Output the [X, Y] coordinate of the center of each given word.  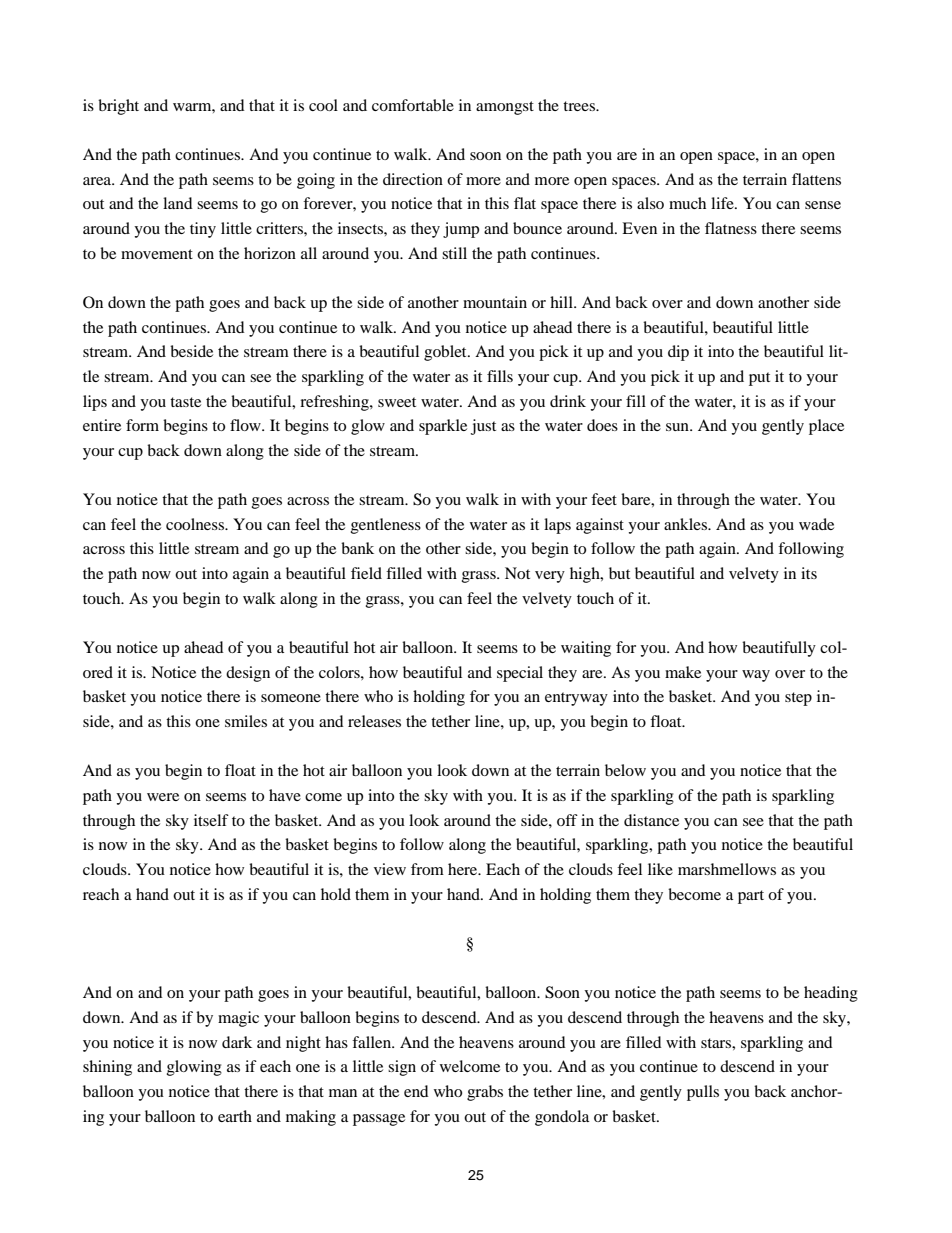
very [550, 577]
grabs [485, 1093]
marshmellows [727, 869]
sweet [397, 402]
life [723, 203]
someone [291, 698]
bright [118, 107]
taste [185, 402]
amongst [505, 108]
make [683, 672]
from [427, 869]
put [759, 379]
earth [235, 1116]
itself [211, 820]
